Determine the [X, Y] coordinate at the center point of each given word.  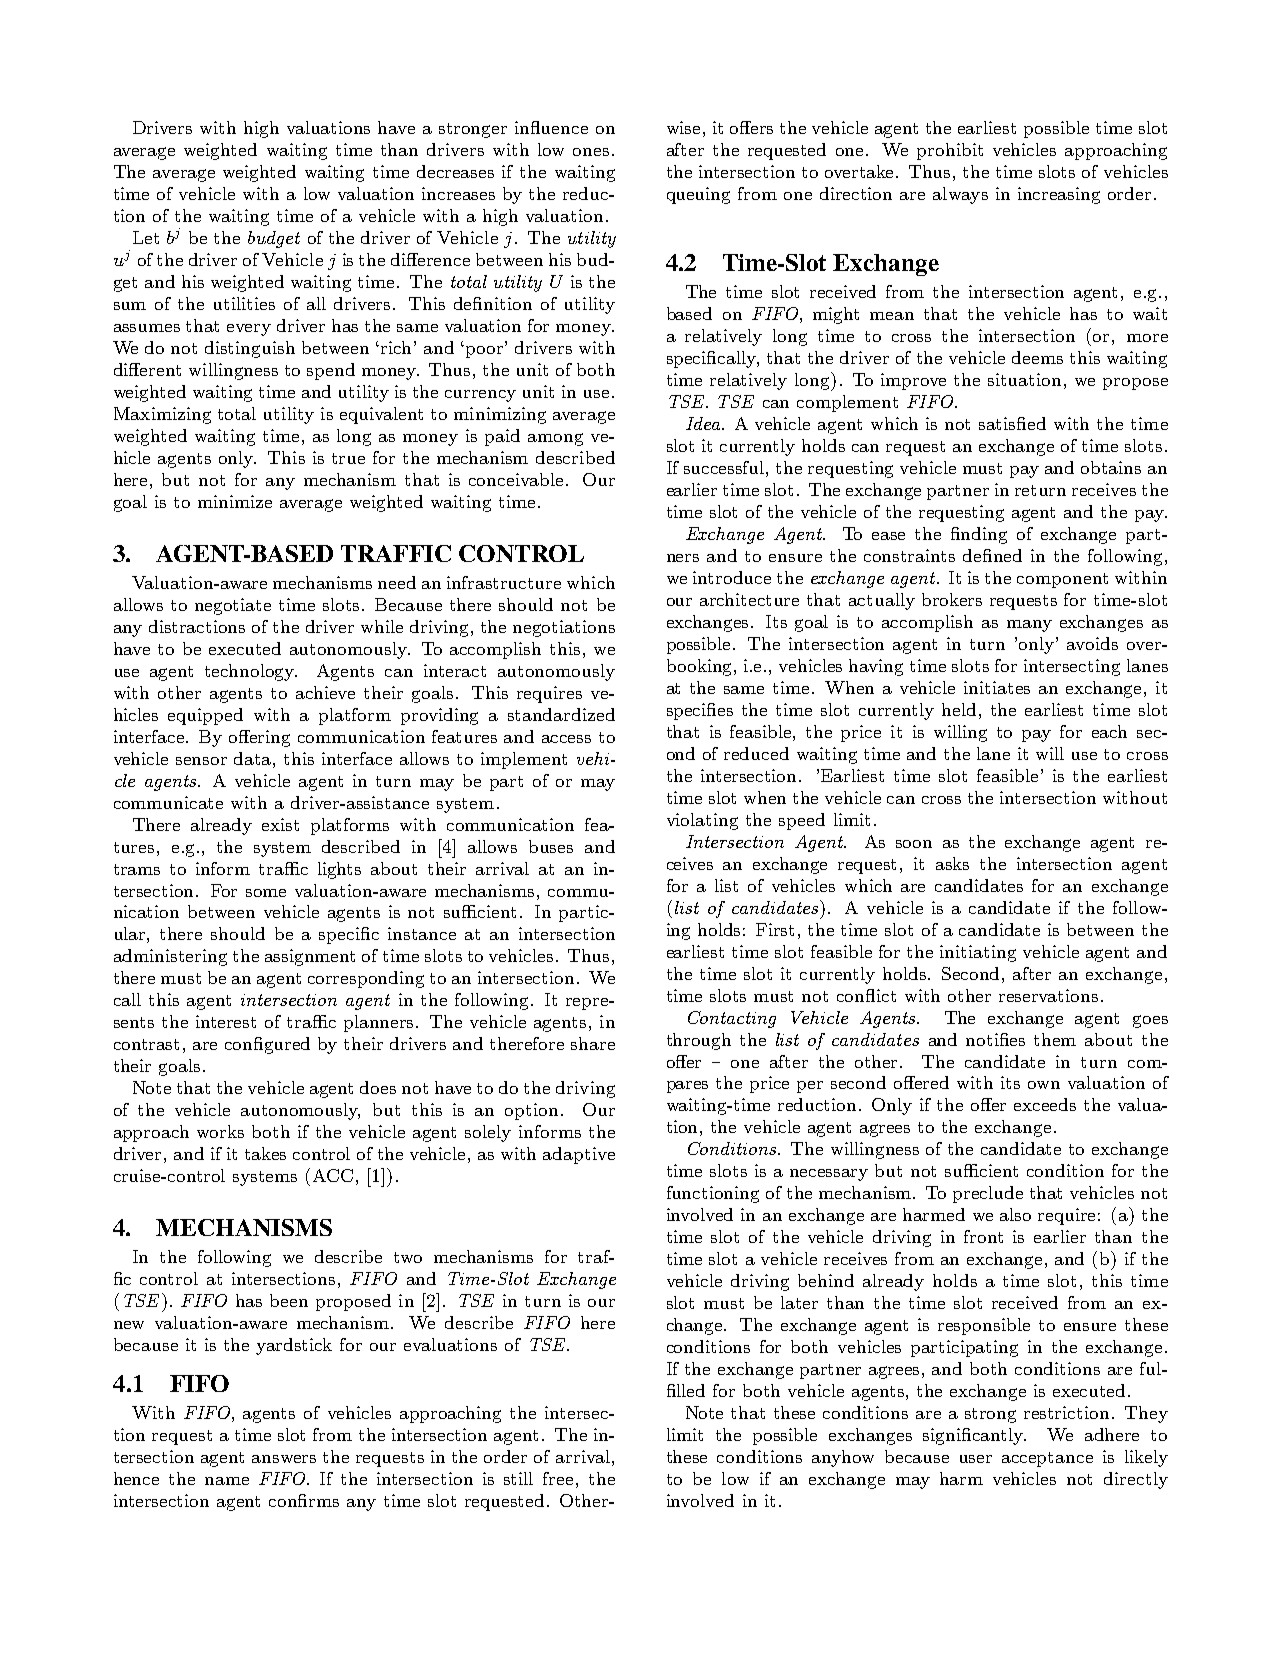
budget [274, 239]
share [593, 1043]
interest [226, 1021]
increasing [1059, 195]
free [558, 1478]
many [1029, 626]
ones [591, 152]
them [1055, 1039]
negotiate [233, 606]
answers [284, 1459]
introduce [732, 577]
